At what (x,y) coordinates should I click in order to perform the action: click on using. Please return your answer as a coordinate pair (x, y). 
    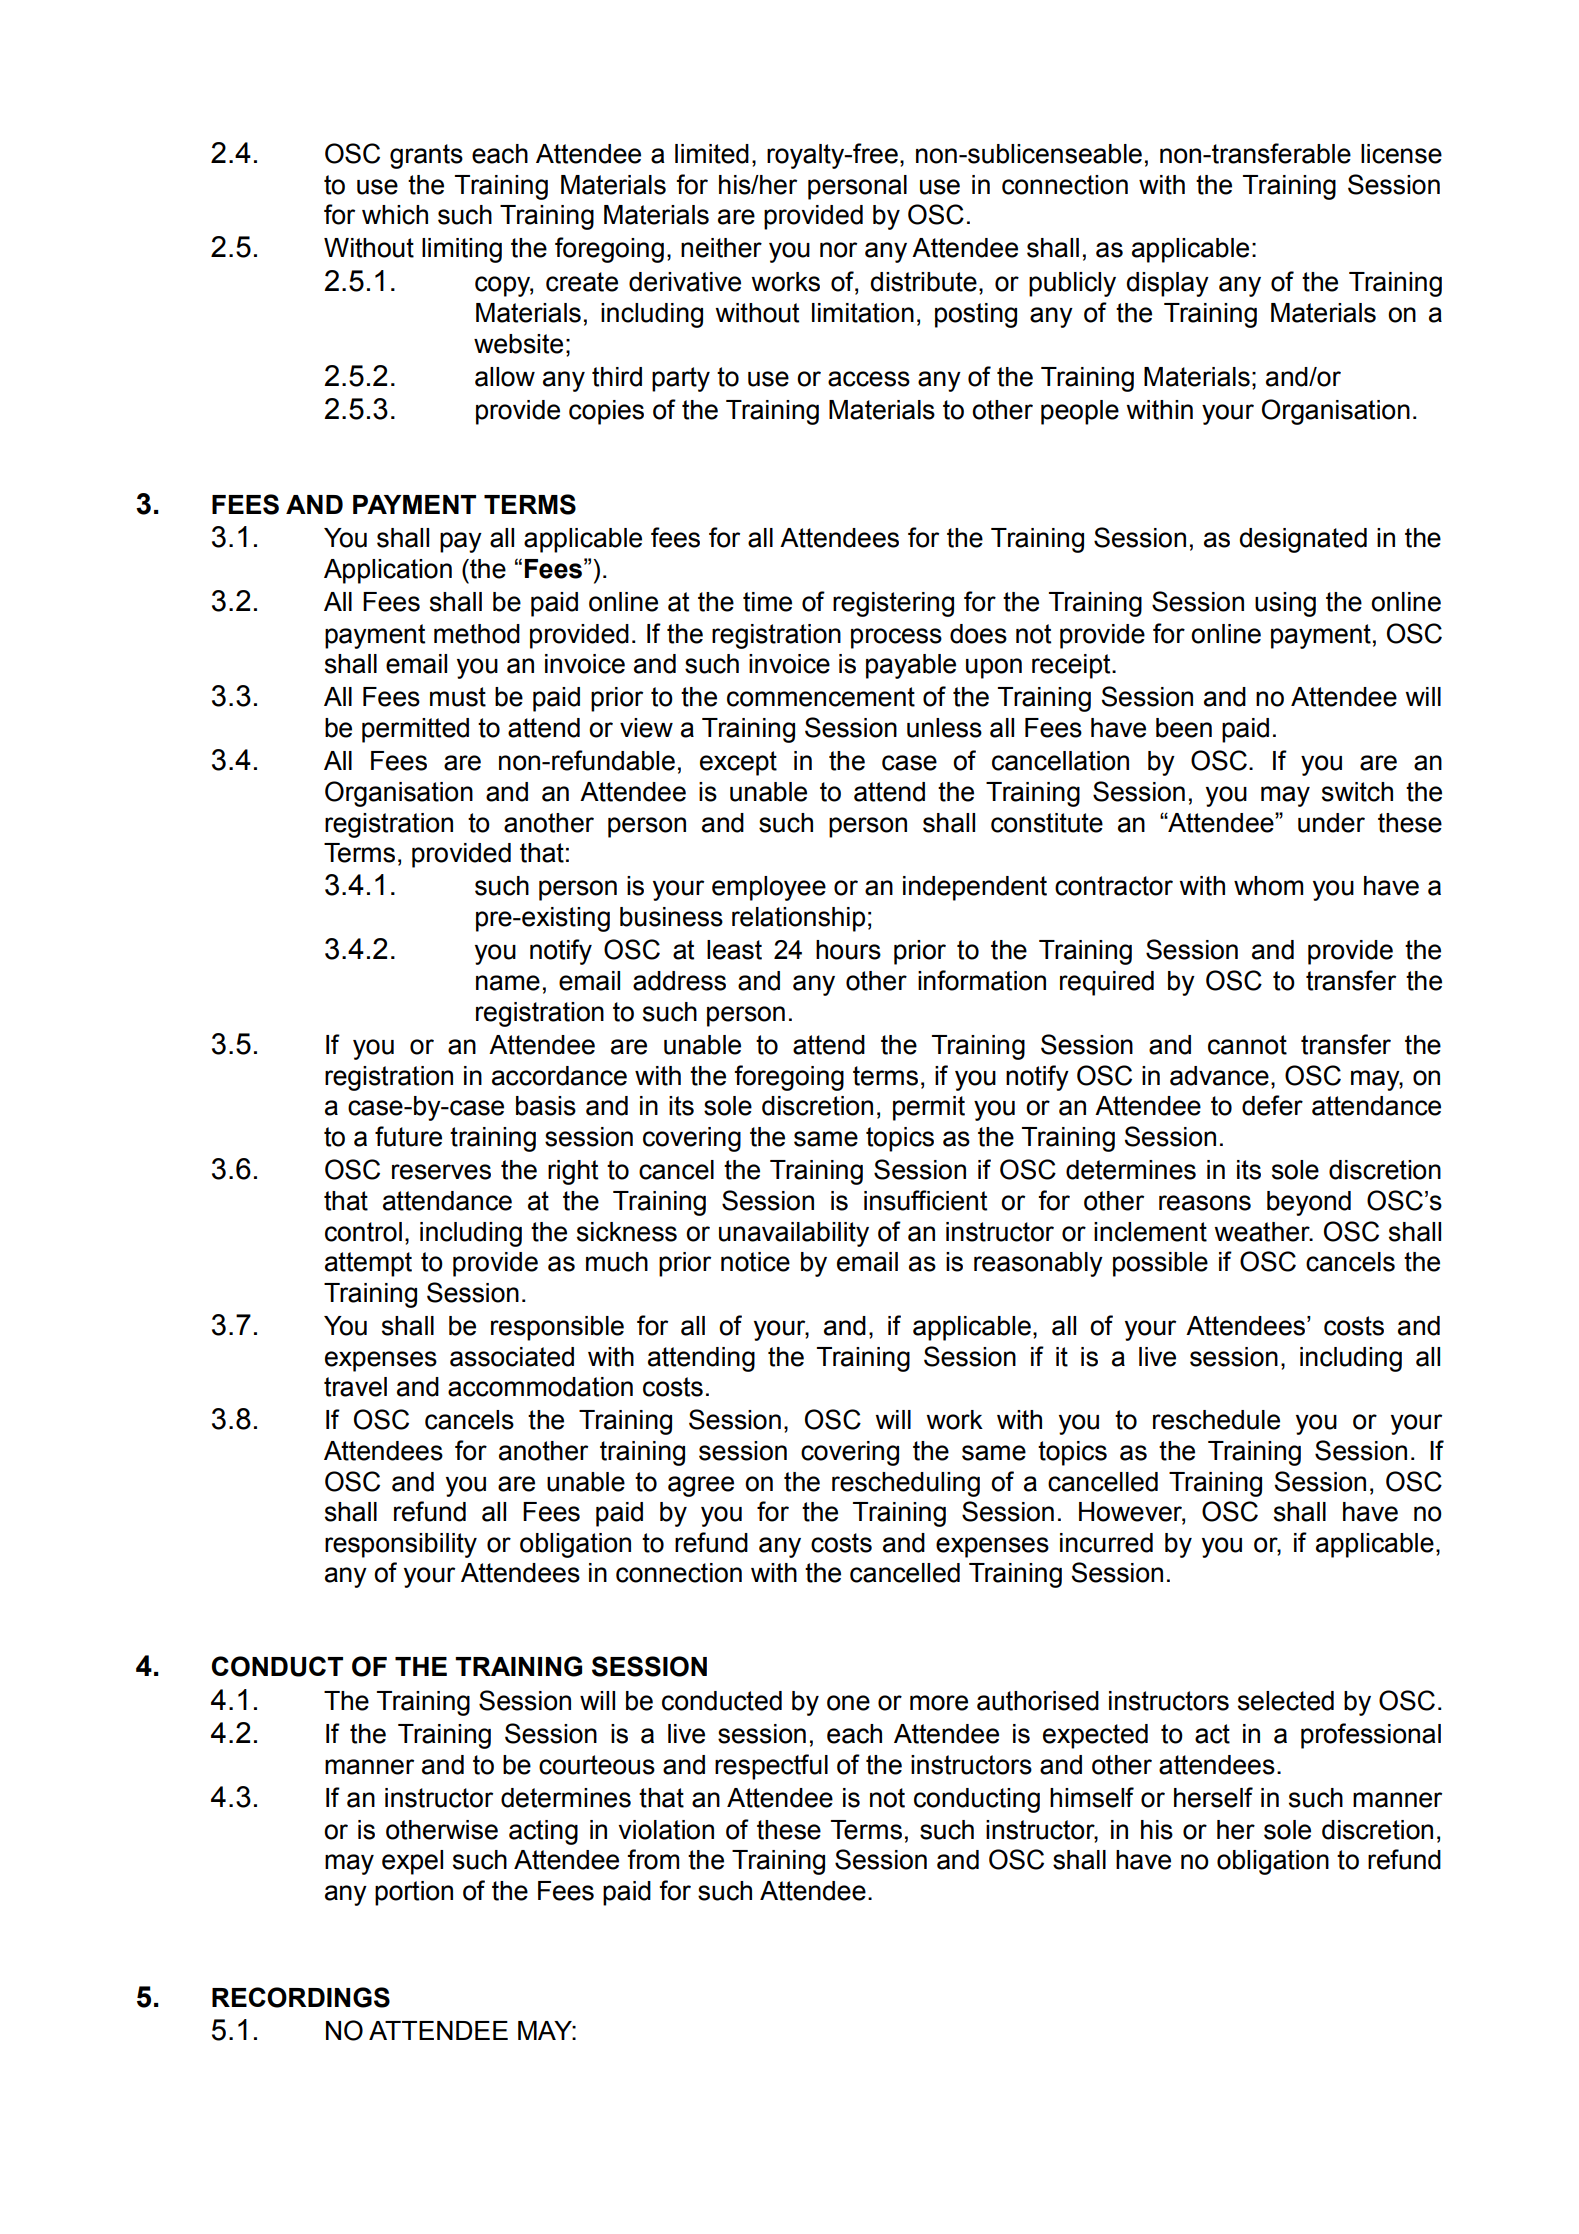
    Looking at the image, I should click on (1285, 604).
